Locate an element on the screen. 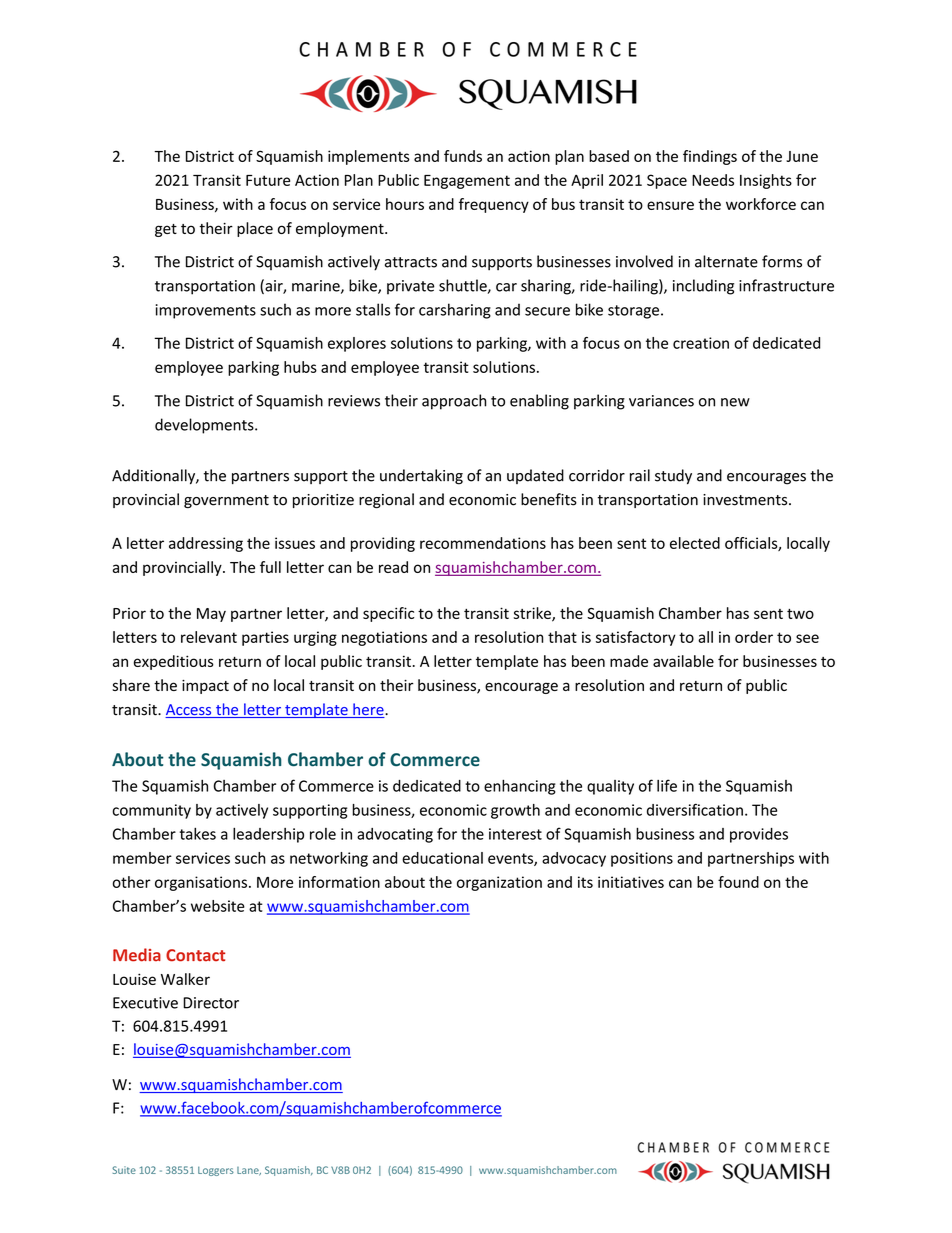  government is located at coordinates (226, 501).
